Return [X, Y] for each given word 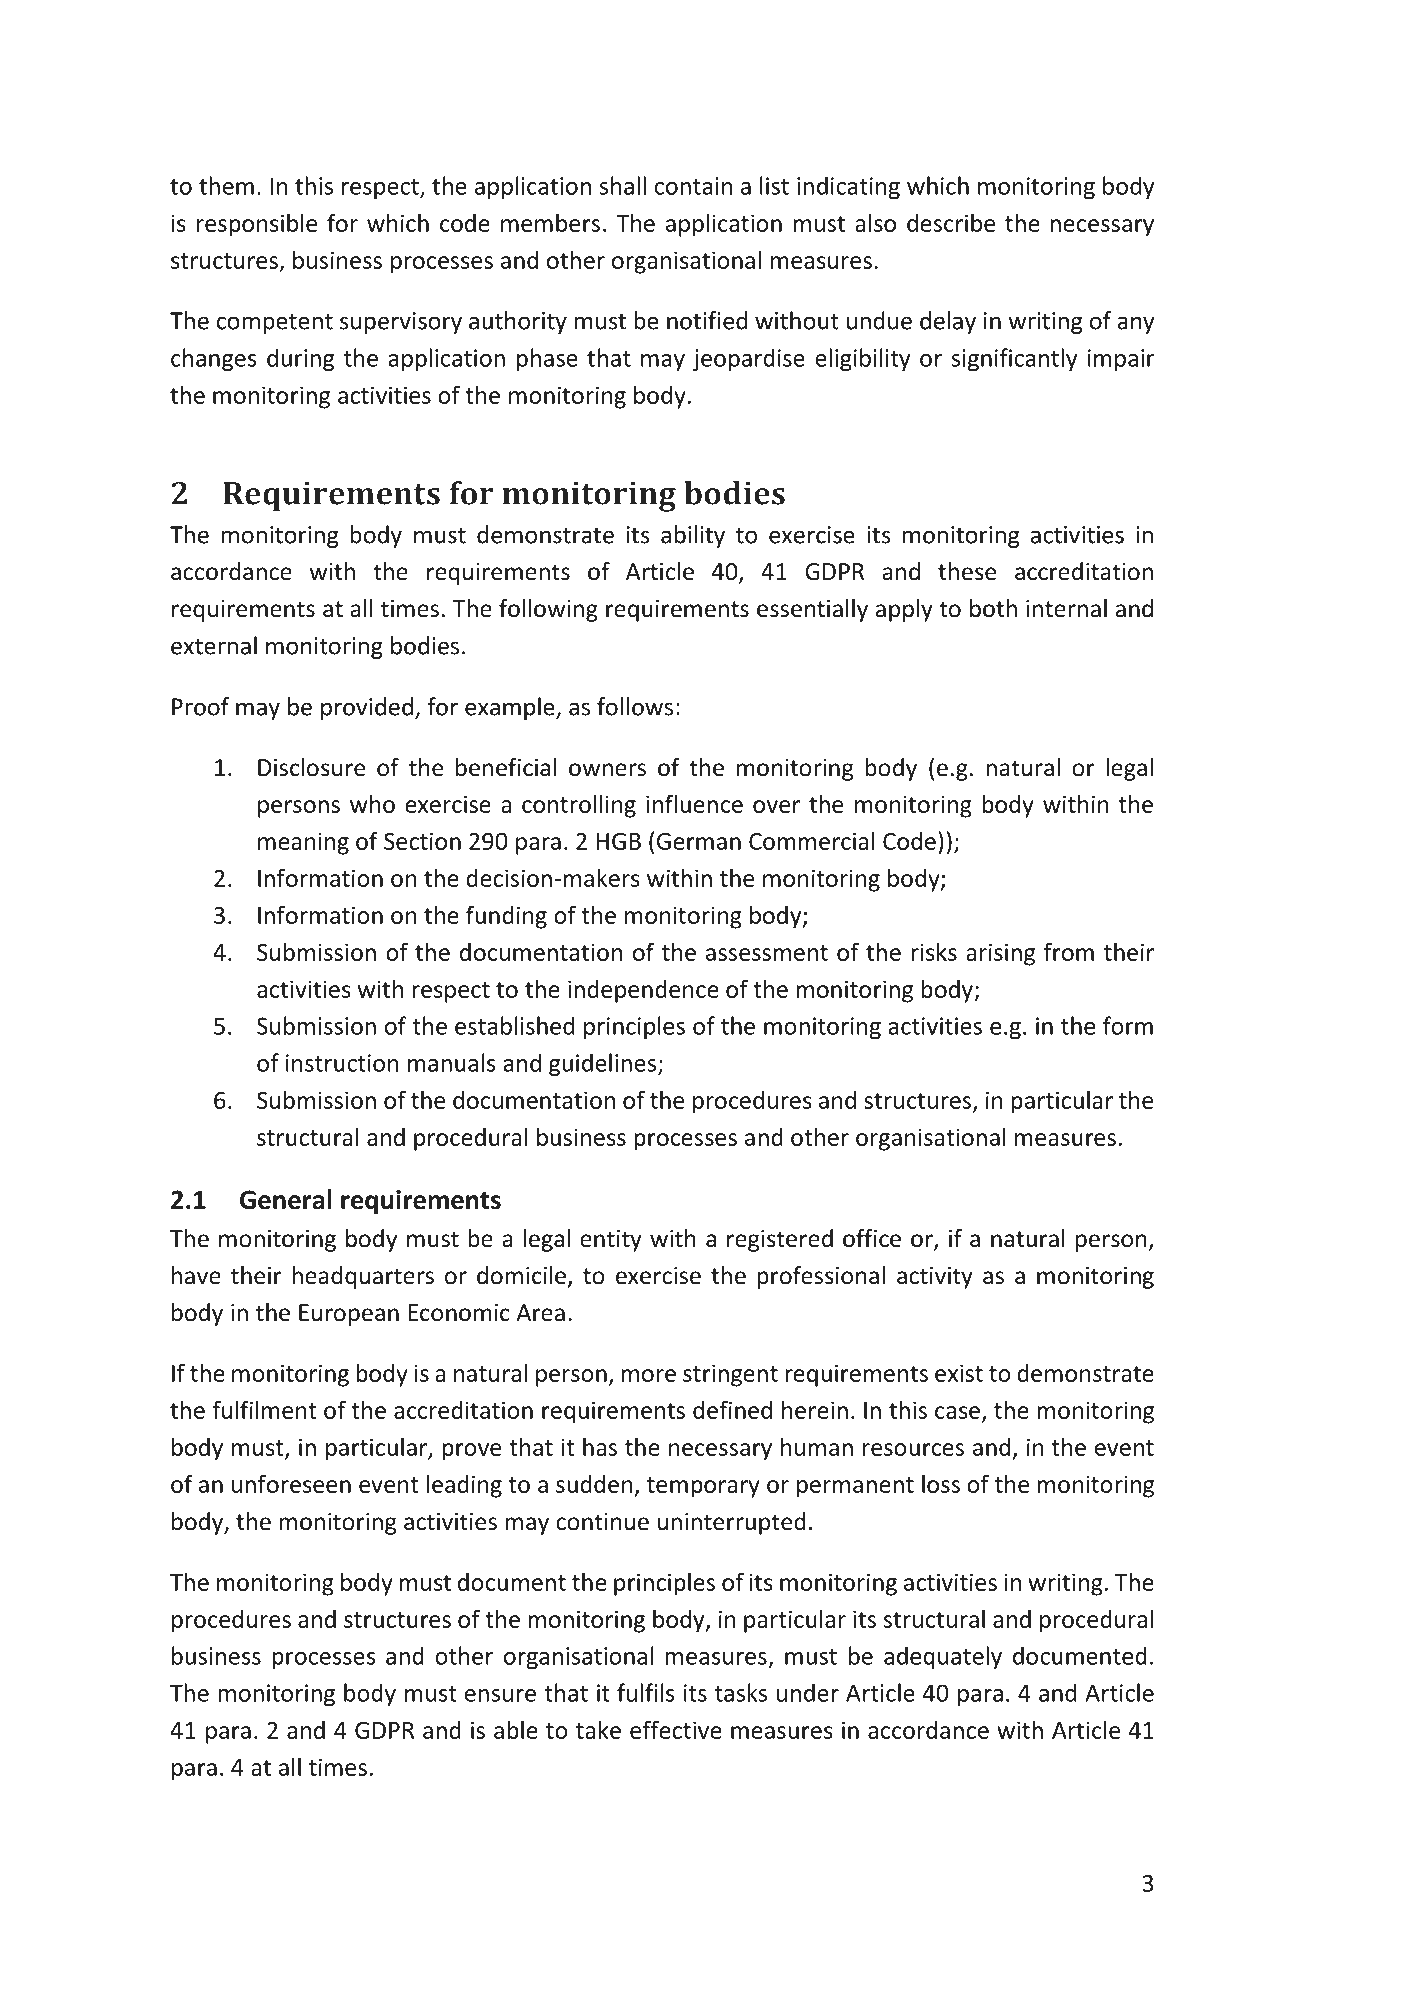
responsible [257, 225]
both [993, 608]
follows [635, 706]
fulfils [646, 1692]
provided [367, 708]
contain [694, 186]
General [286, 1199]
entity [611, 1241]
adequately [943, 1657]
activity [935, 1278]
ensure [500, 1695]
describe [951, 222]
